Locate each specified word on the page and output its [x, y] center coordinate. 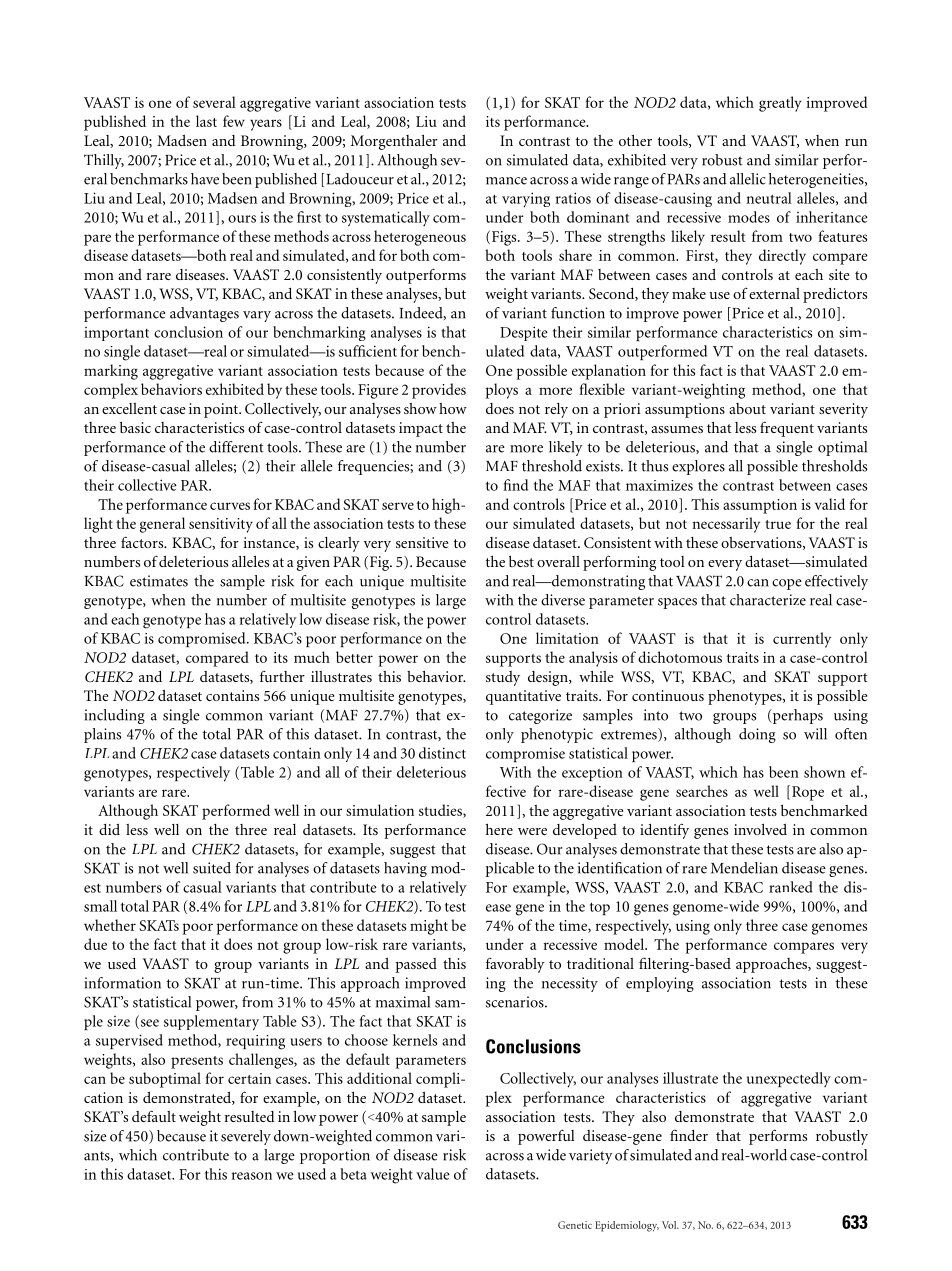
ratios [573, 198]
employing [660, 984]
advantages [204, 314]
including [114, 716]
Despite [524, 333]
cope [787, 584]
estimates [159, 581]
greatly [780, 104]
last [206, 121]
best [521, 561]
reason [252, 1176]
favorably [515, 965]
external [774, 293]
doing [757, 735]
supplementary [211, 1023]
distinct [442, 753]
